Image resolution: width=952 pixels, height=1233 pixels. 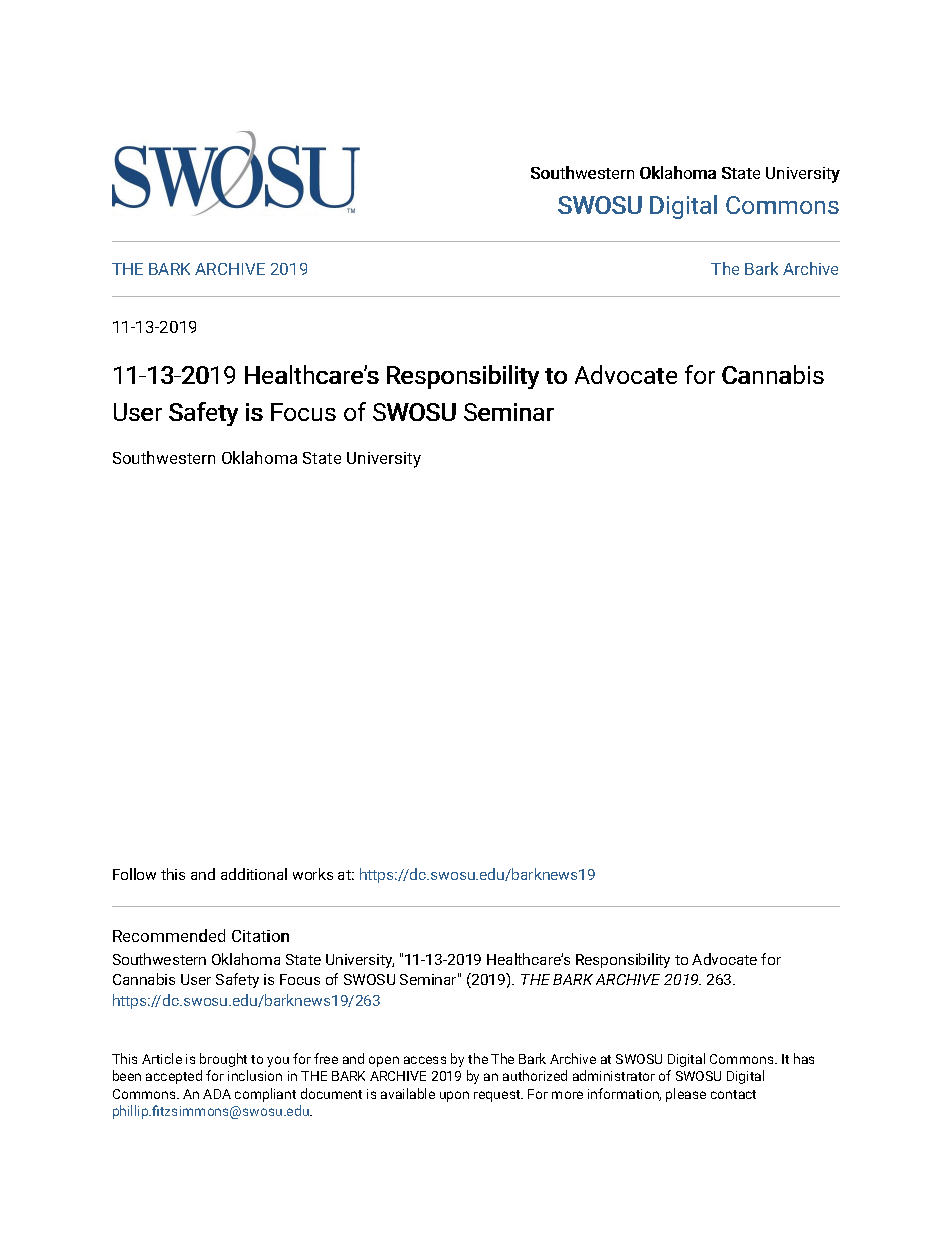 I want to click on upon, so click(x=454, y=1096).
